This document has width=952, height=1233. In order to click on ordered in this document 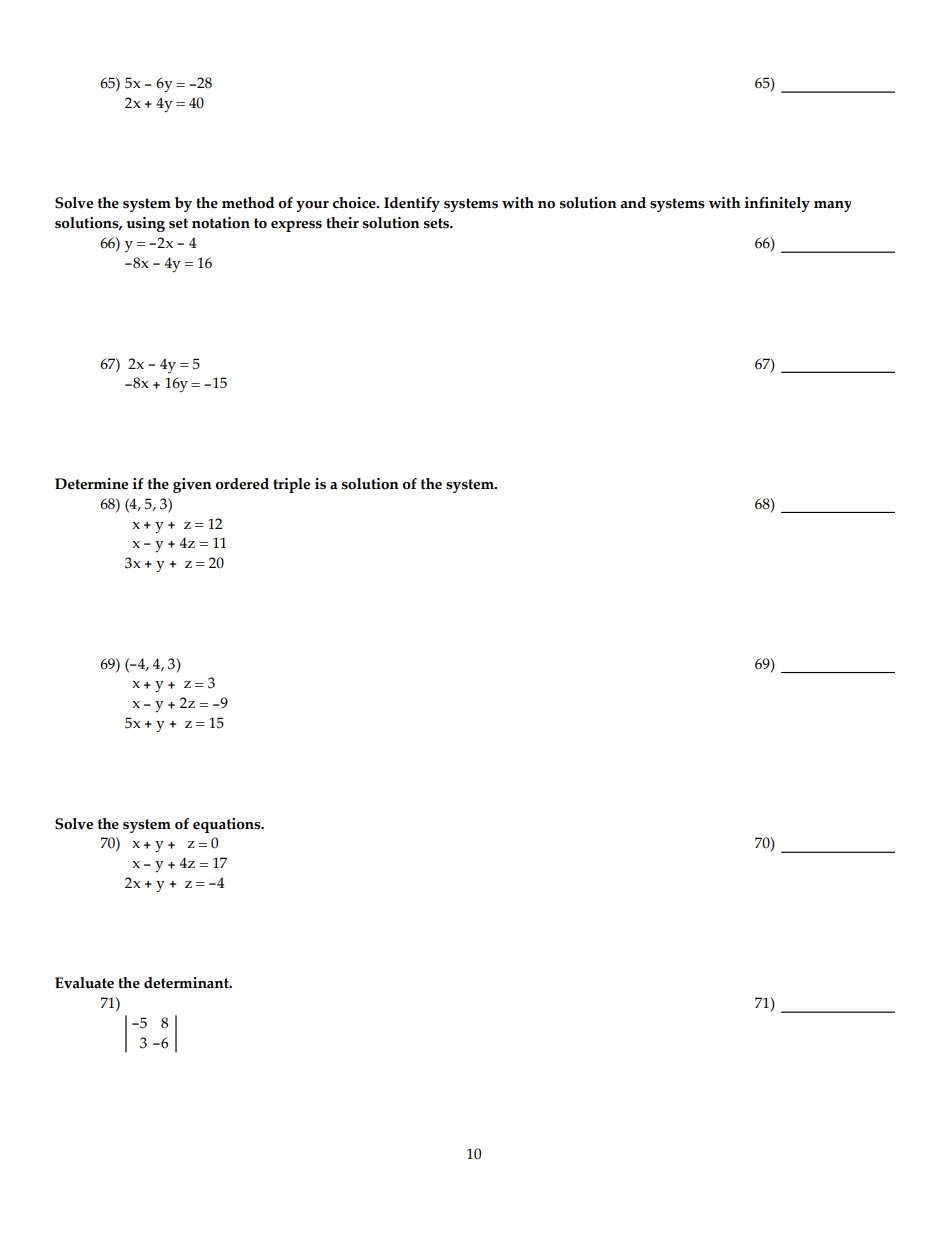, I will do `click(242, 484)`.
